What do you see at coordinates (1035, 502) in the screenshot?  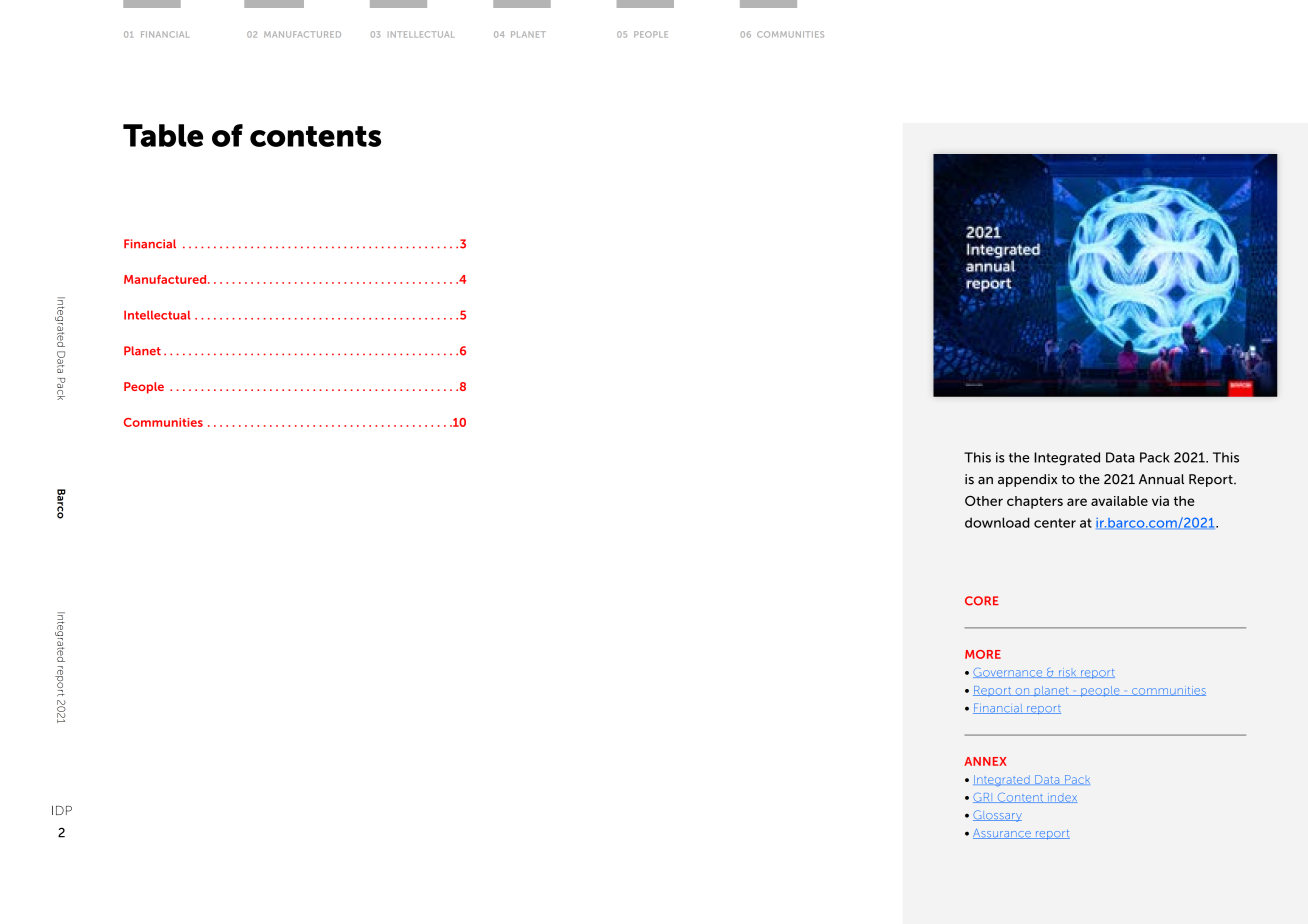 I see `chapters` at bounding box center [1035, 502].
